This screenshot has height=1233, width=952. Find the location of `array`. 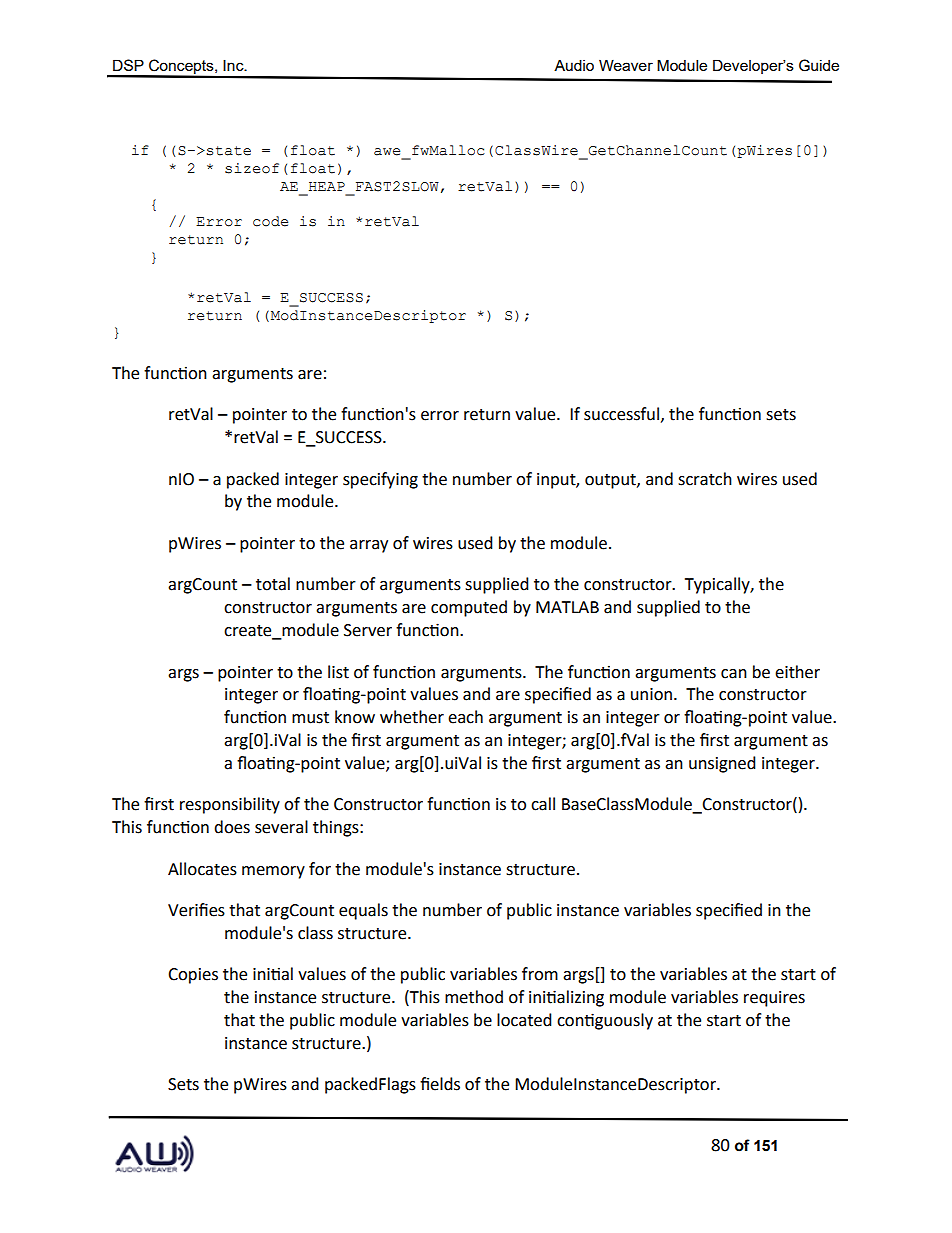

array is located at coordinates (369, 546).
